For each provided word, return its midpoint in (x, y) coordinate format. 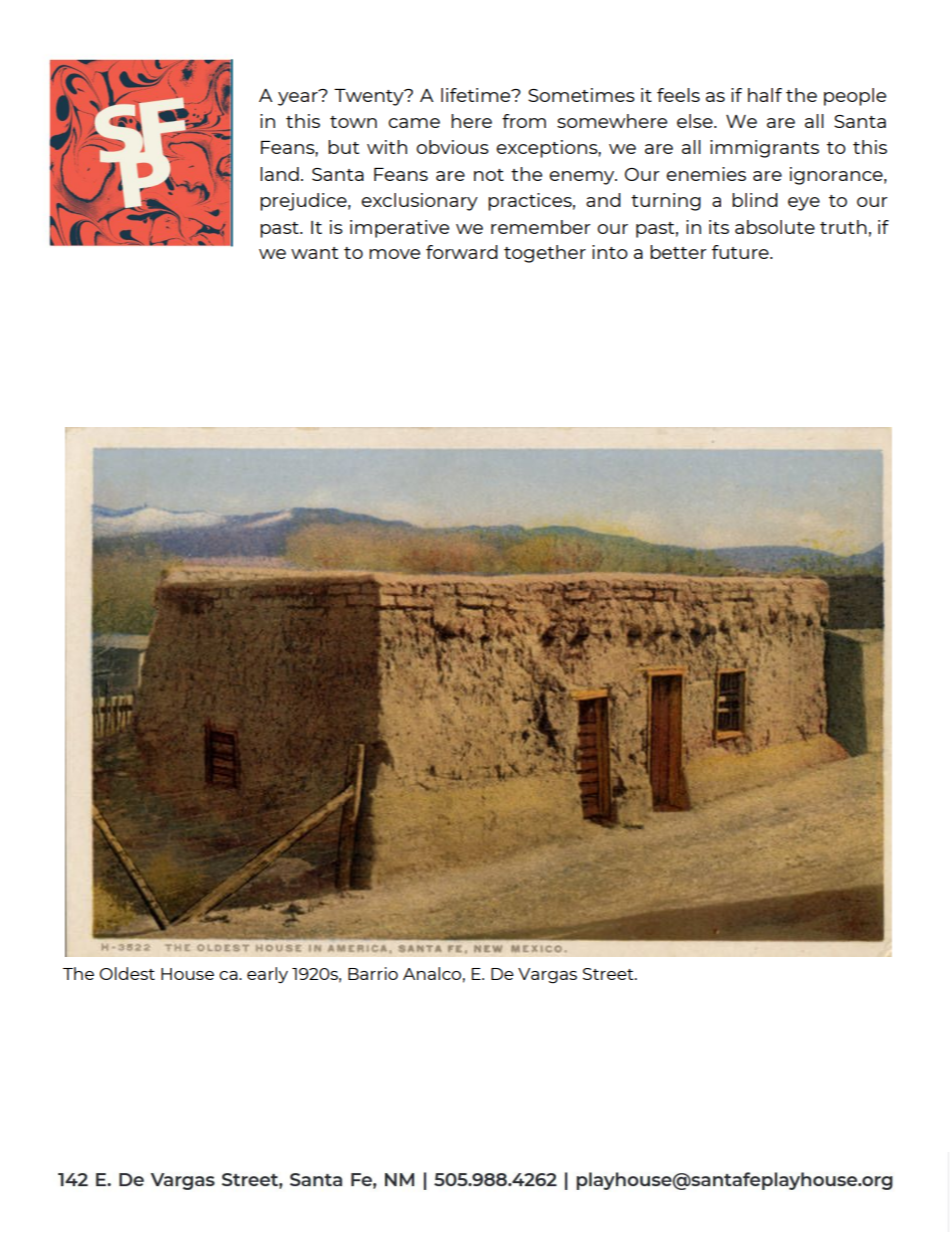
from (524, 121)
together (545, 254)
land (279, 174)
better (678, 252)
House (187, 974)
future (741, 252)
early (267, 975)
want (314, 253)
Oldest (127, 973)
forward (462, 252)
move (394, 254)
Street (609, 974)
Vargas (547, 976)
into (610, 252)
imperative (399, 229)
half (765, 95)
